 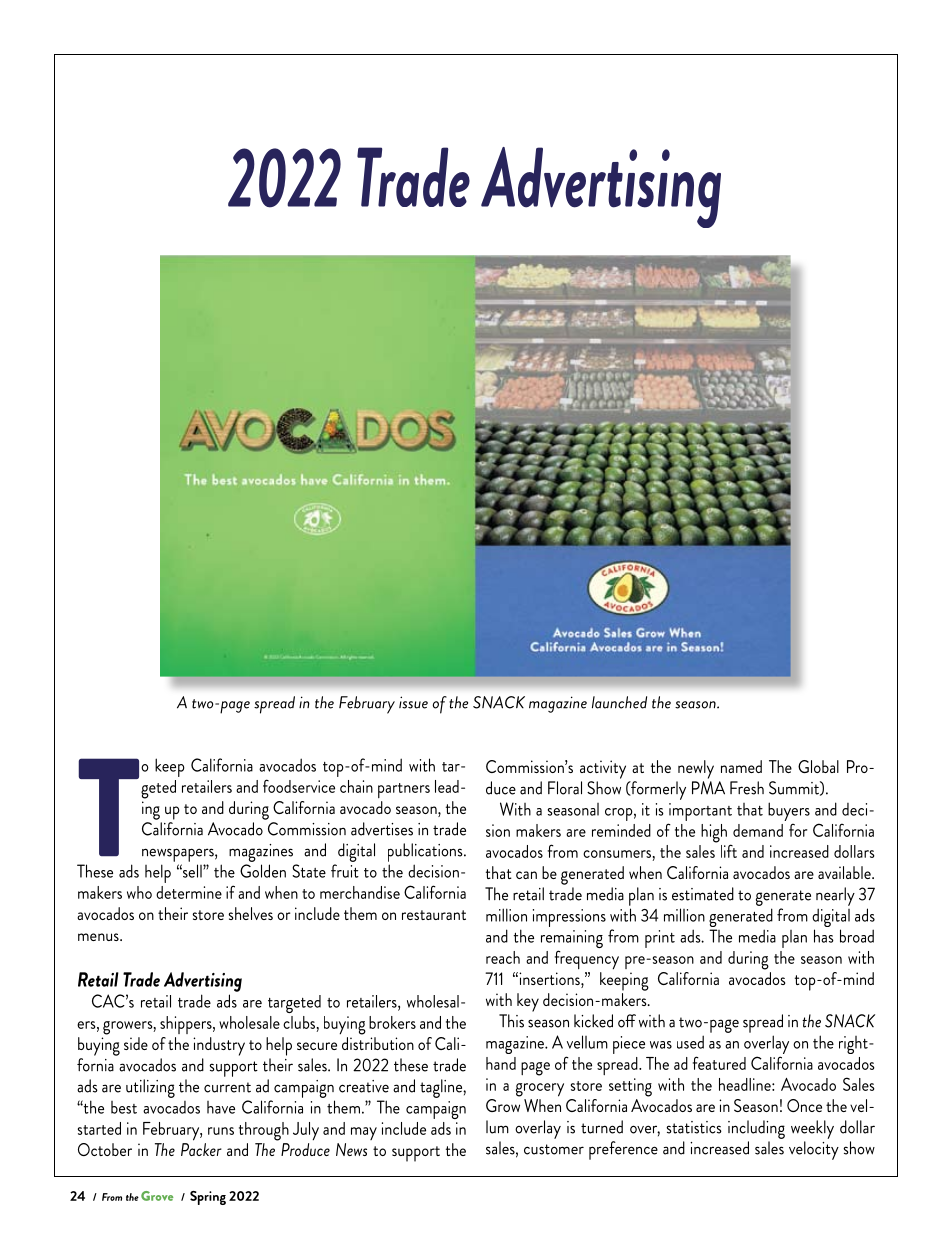 I want to click on estimated, so click(x=703, y=894).
